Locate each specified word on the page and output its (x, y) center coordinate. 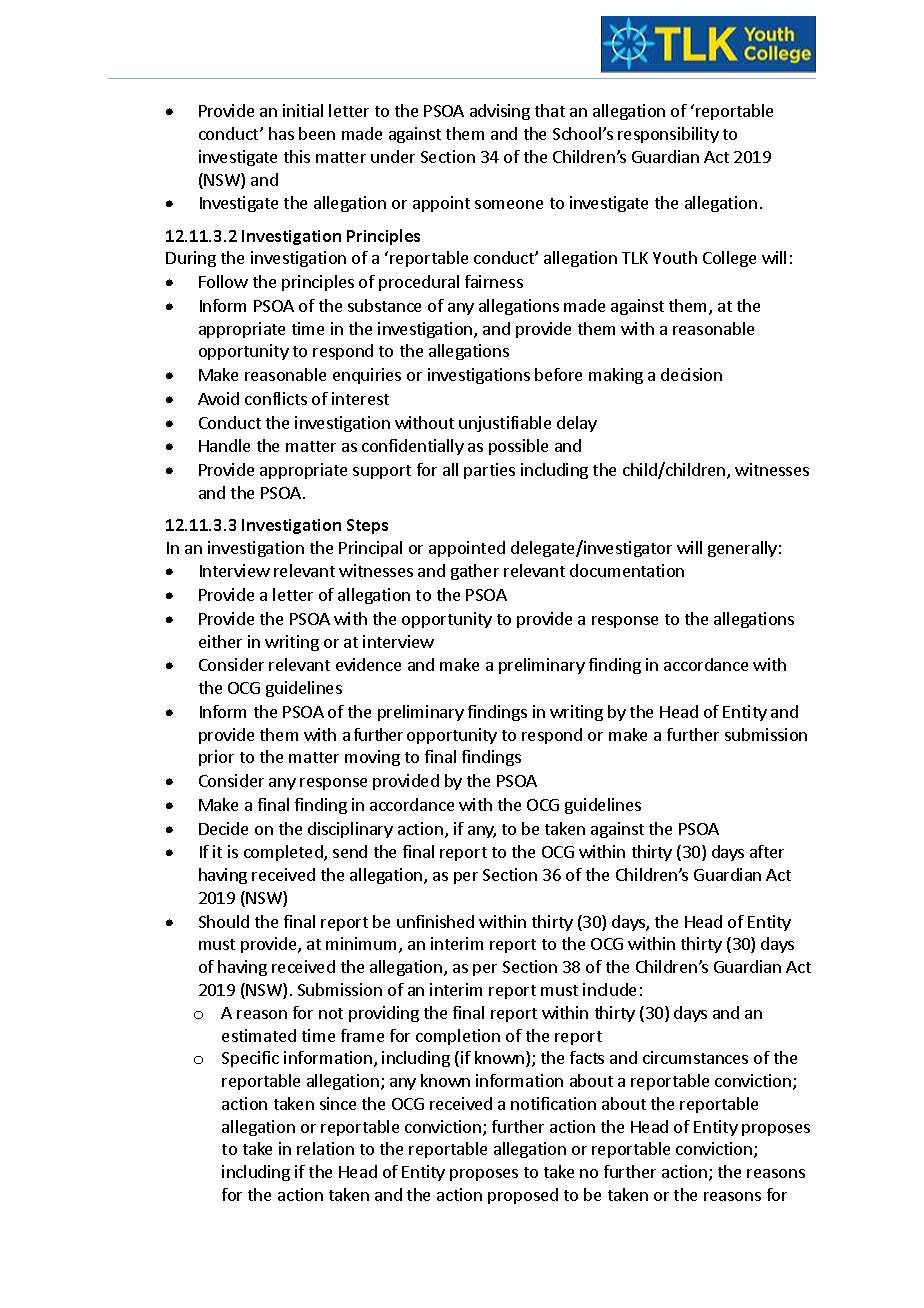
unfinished (435, 921)
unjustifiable (505, 424)
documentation (627, 570)
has (281, 133)
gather (475, 572)
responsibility (668, 135)
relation (325, 1148)
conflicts (276, 398)
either (220, 641)
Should (224, 921)
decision (691, 374)
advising (500, 112)
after (767, 851)
